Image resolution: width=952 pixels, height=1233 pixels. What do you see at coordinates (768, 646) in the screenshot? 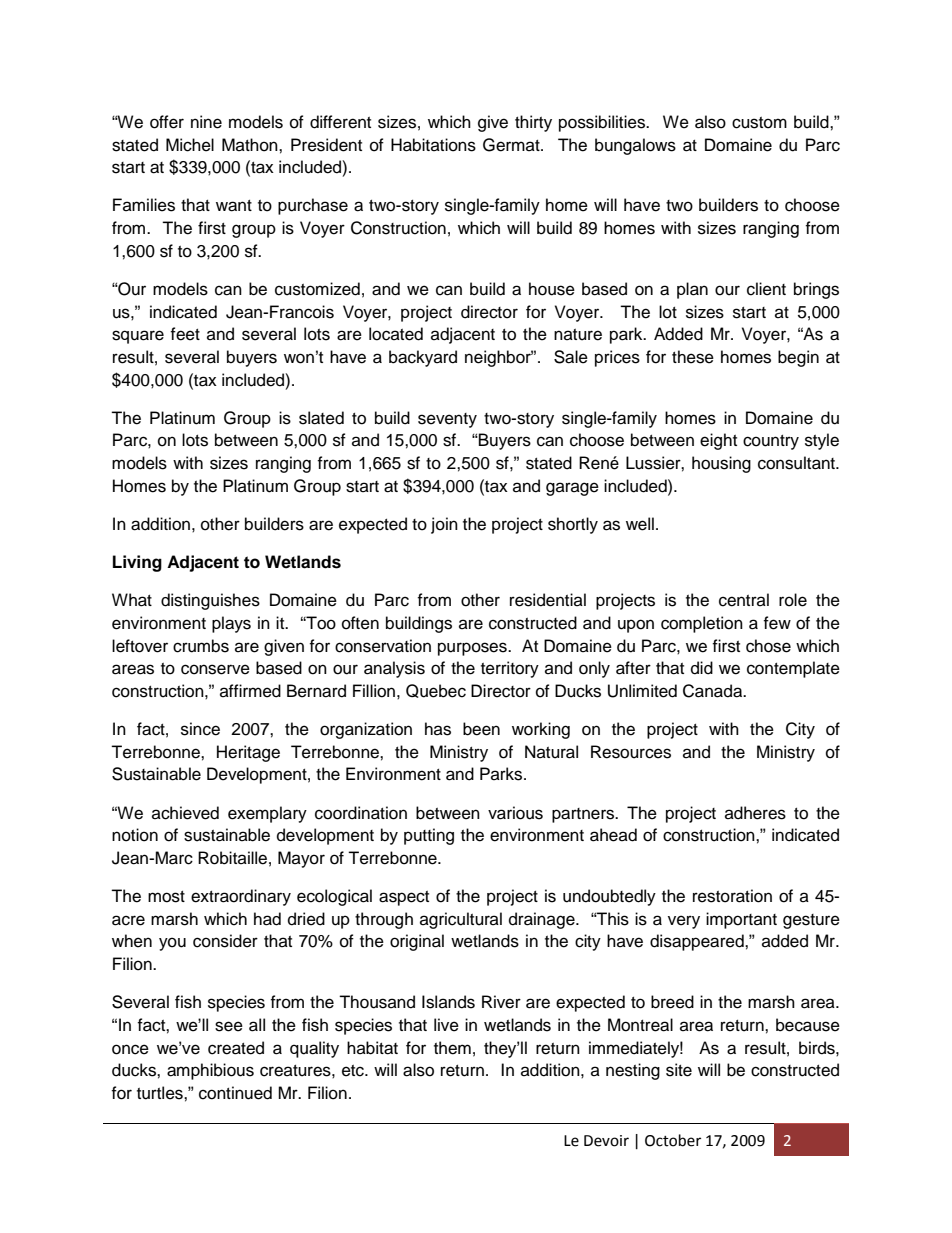
I see `chose` at bounding box center [768, 646].
